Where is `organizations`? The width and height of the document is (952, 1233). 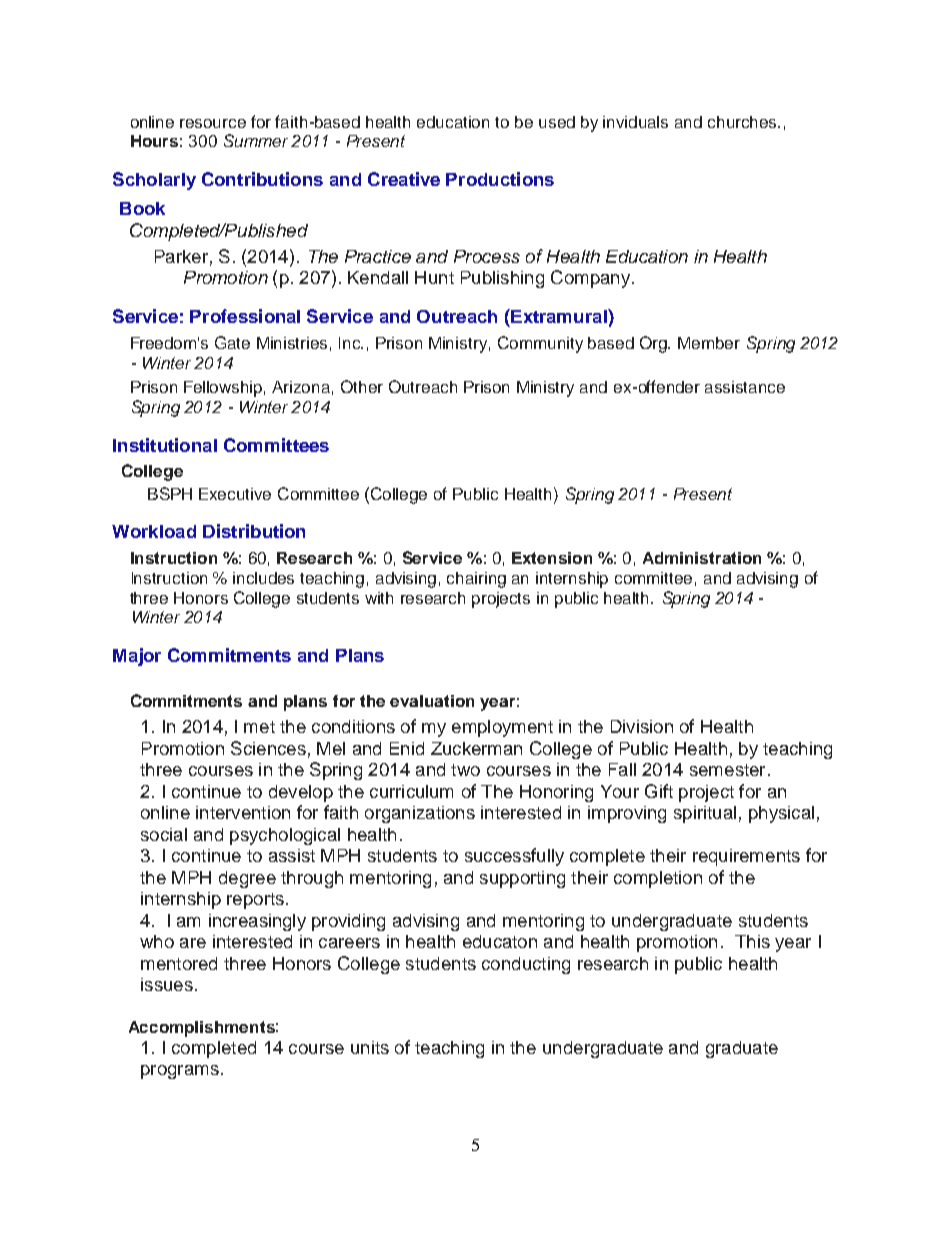
organizations is located at coordinates (420, 814).
